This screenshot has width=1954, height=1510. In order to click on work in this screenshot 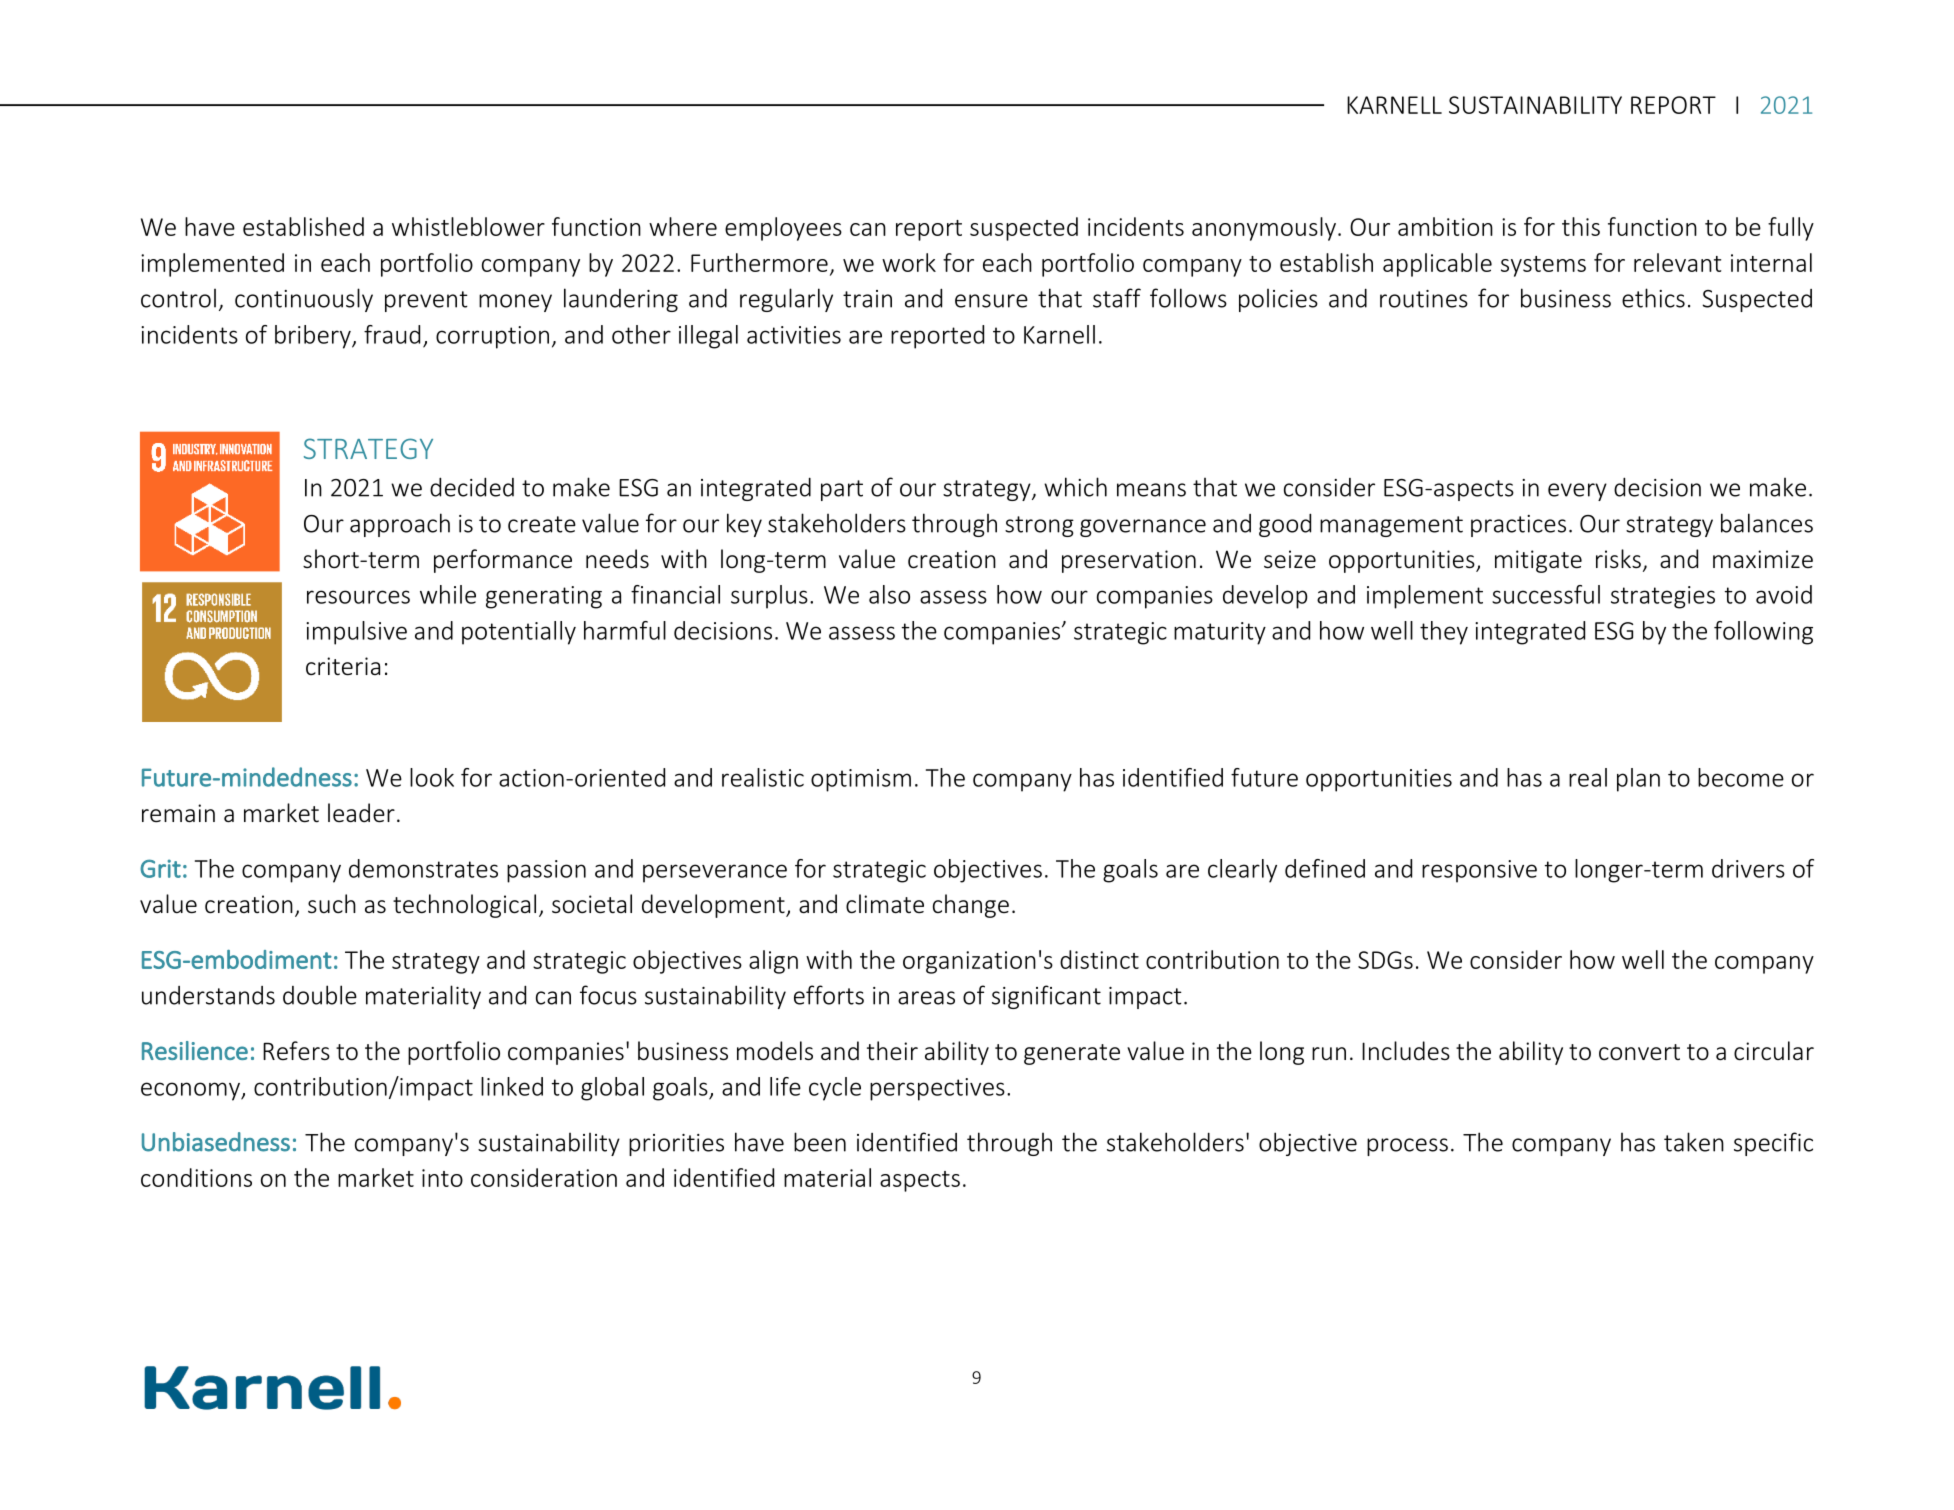, I will do `click(909, 262)`.
